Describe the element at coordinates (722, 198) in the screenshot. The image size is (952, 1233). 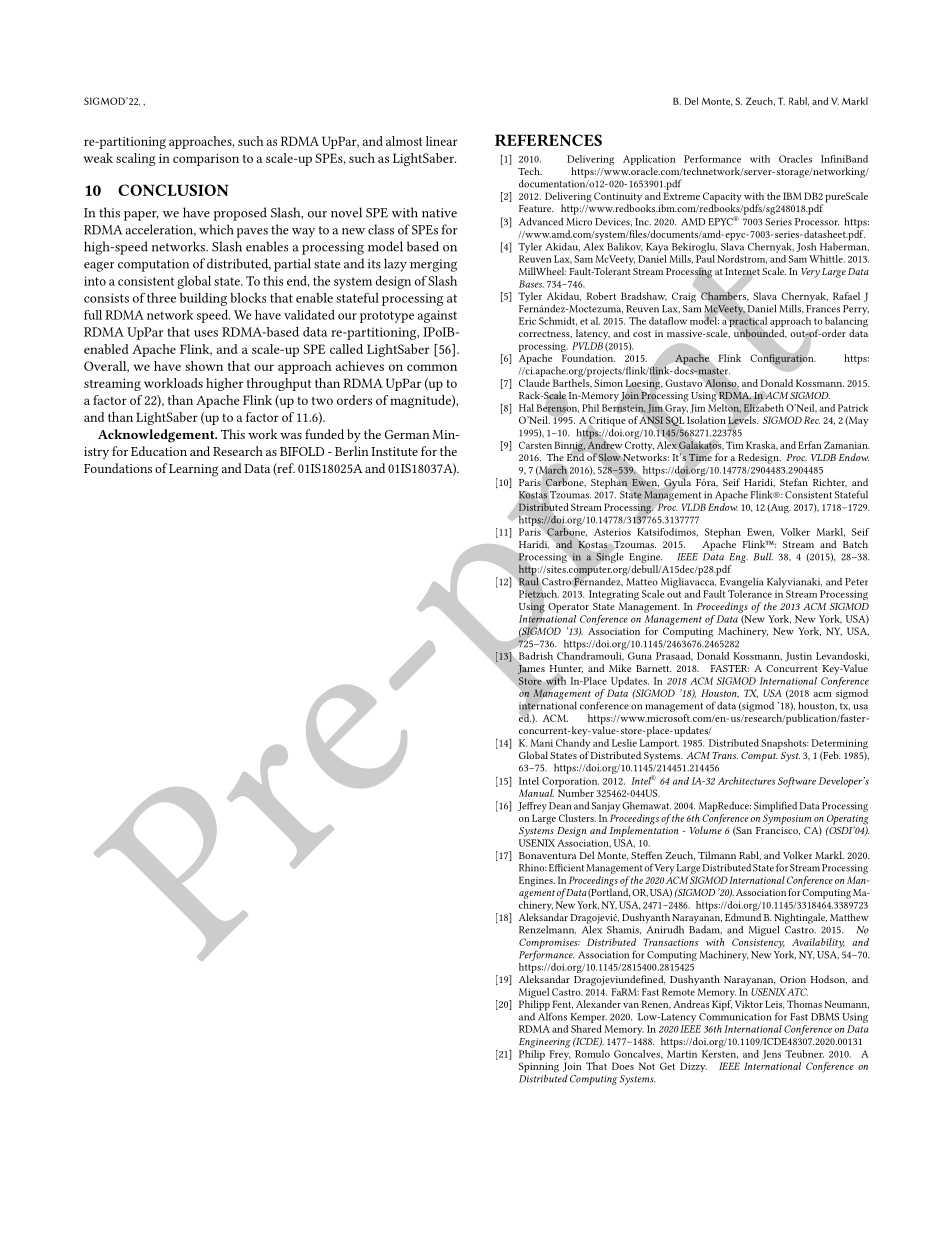
I see `Capacity` at that location.
